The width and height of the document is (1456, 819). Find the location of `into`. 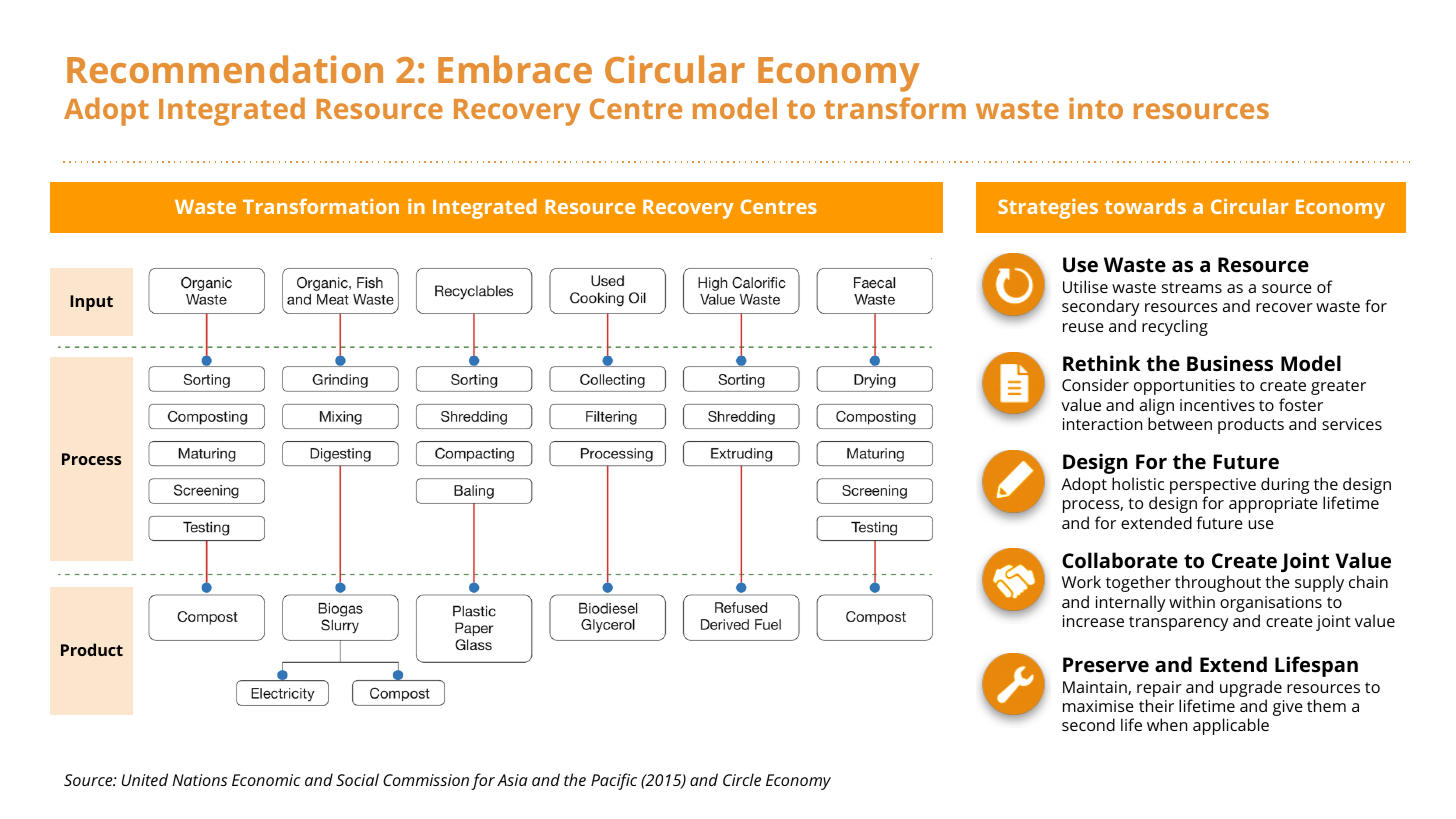

into is located at coordinates (1096, 108).
